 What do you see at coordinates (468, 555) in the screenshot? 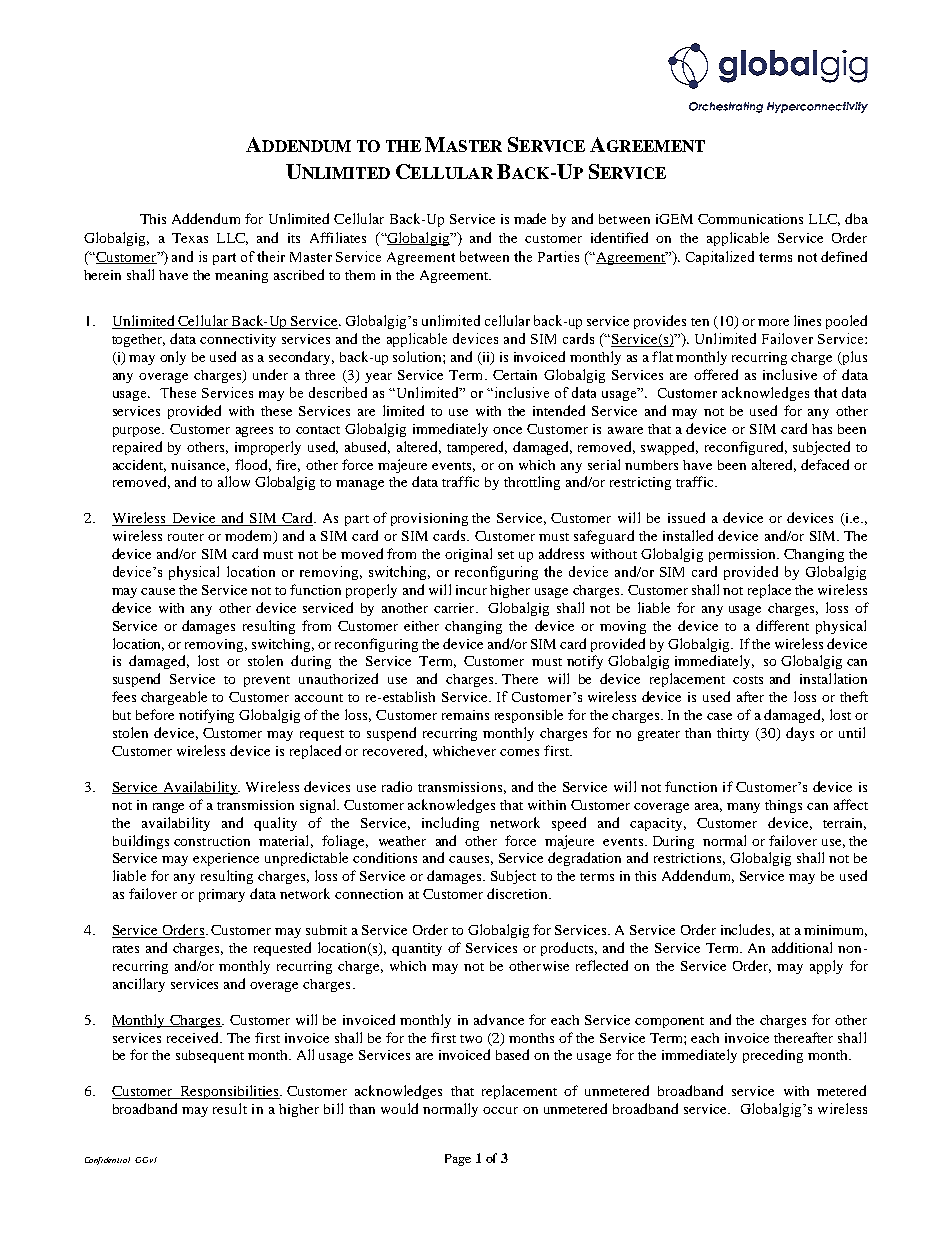
I see `original` at bounding box center [468, 555].
